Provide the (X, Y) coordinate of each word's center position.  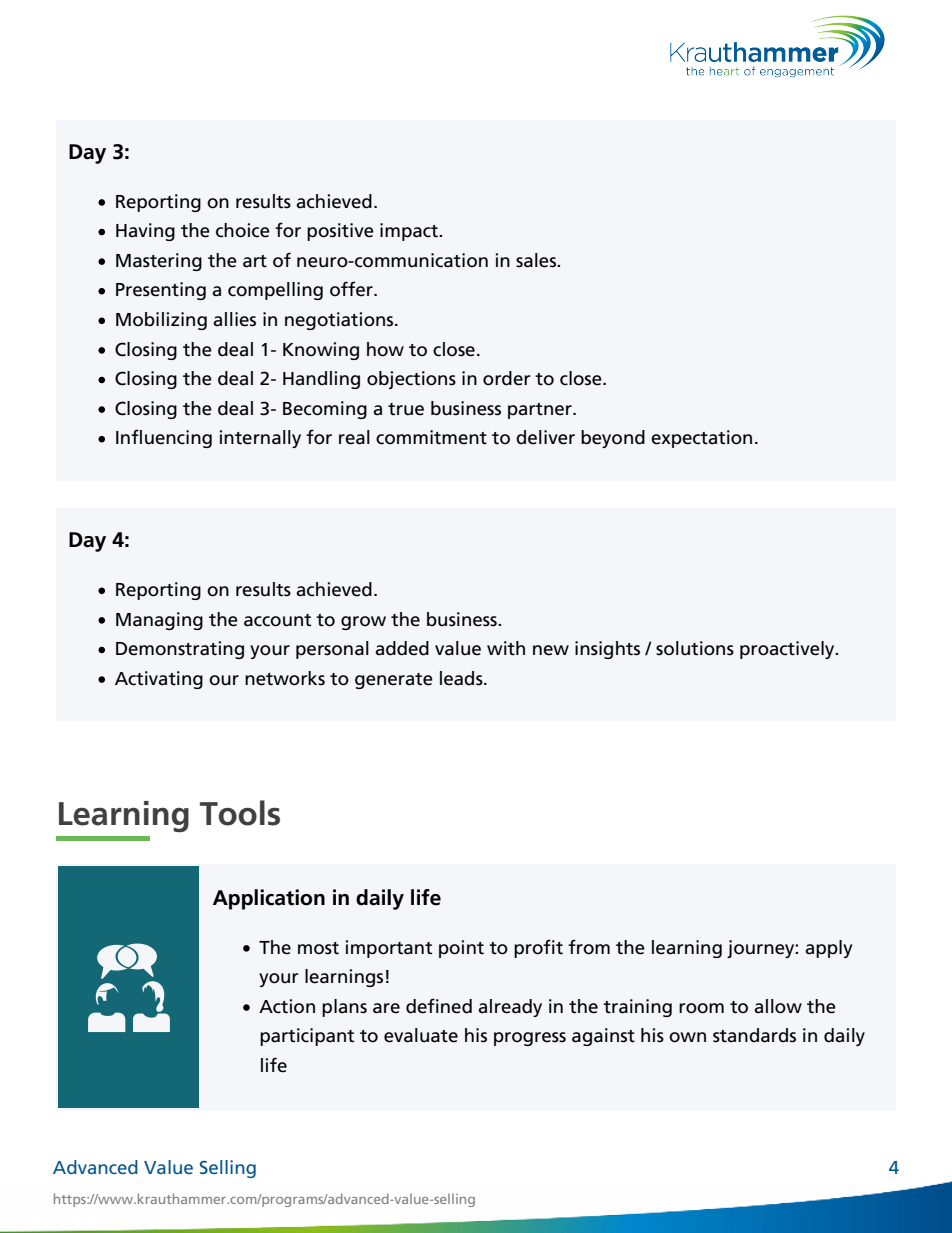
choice (243, 230)
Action (287, 1006)
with (506, 648)
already (510, 1008)
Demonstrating (180, 650)
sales (537, 260)
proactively (788, 650)
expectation (701, 439)
